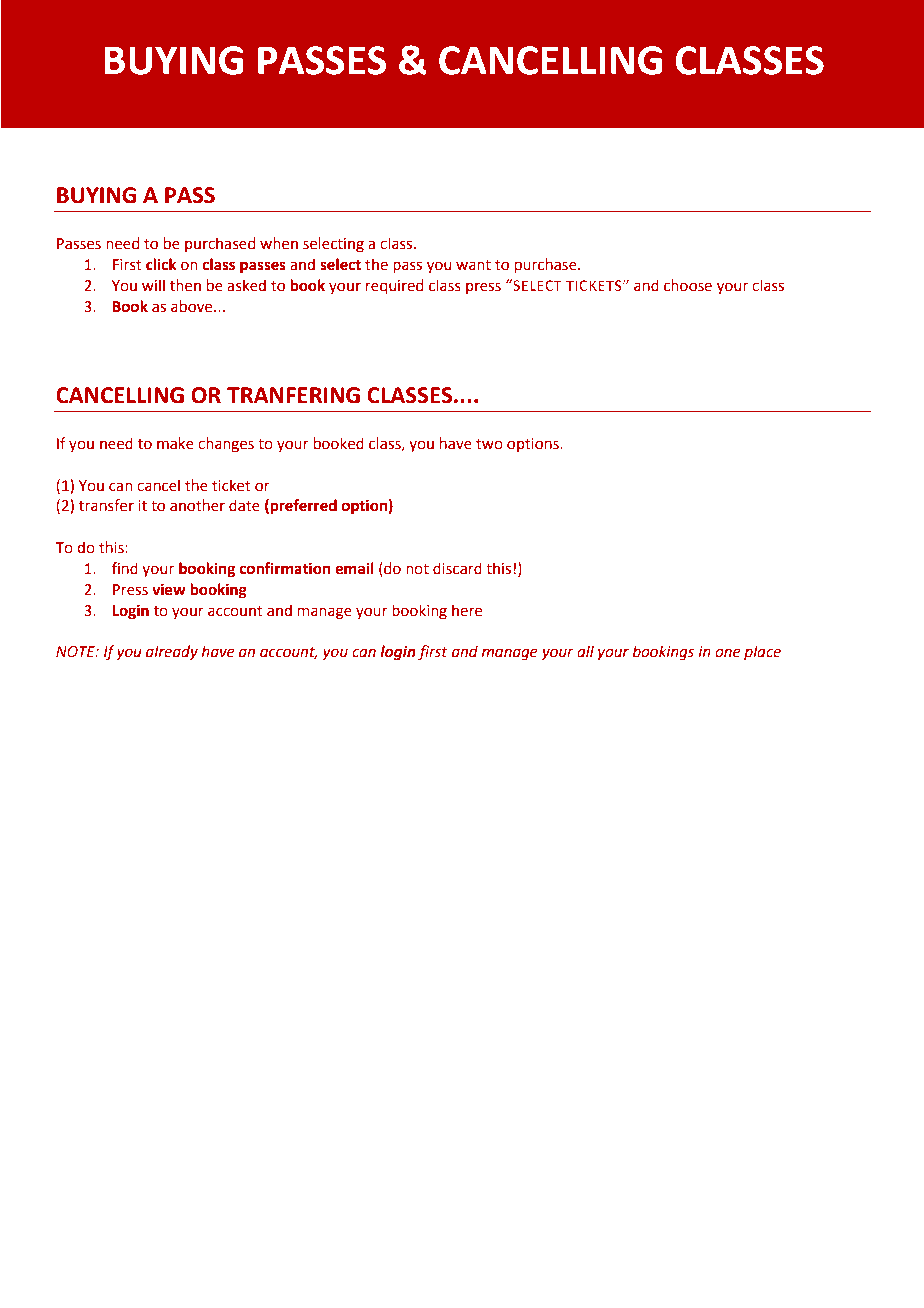 This screenshot has height=1308, width=924. I want to click on email, so click(354, 568).
